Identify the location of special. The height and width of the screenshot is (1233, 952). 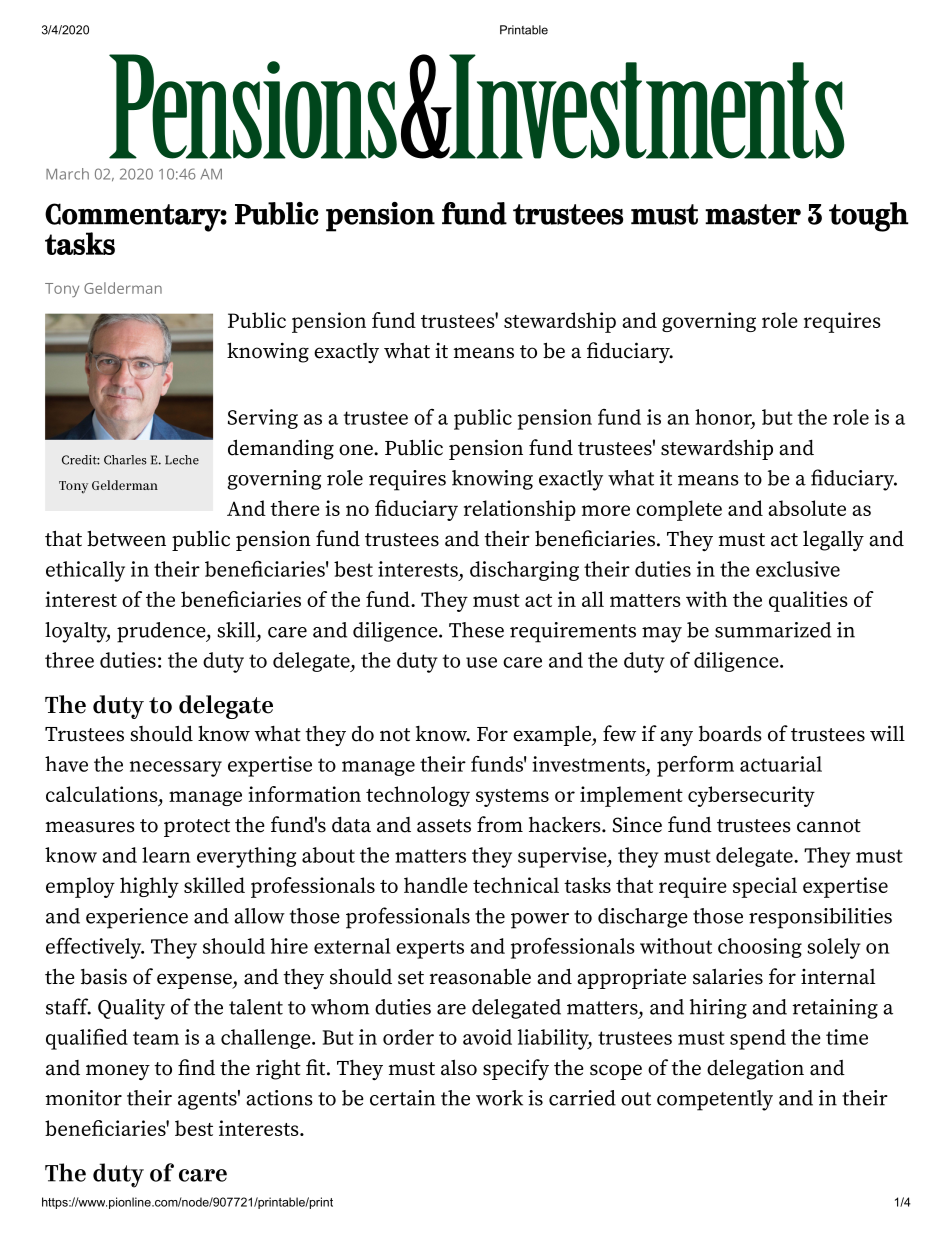
(765, 887).
